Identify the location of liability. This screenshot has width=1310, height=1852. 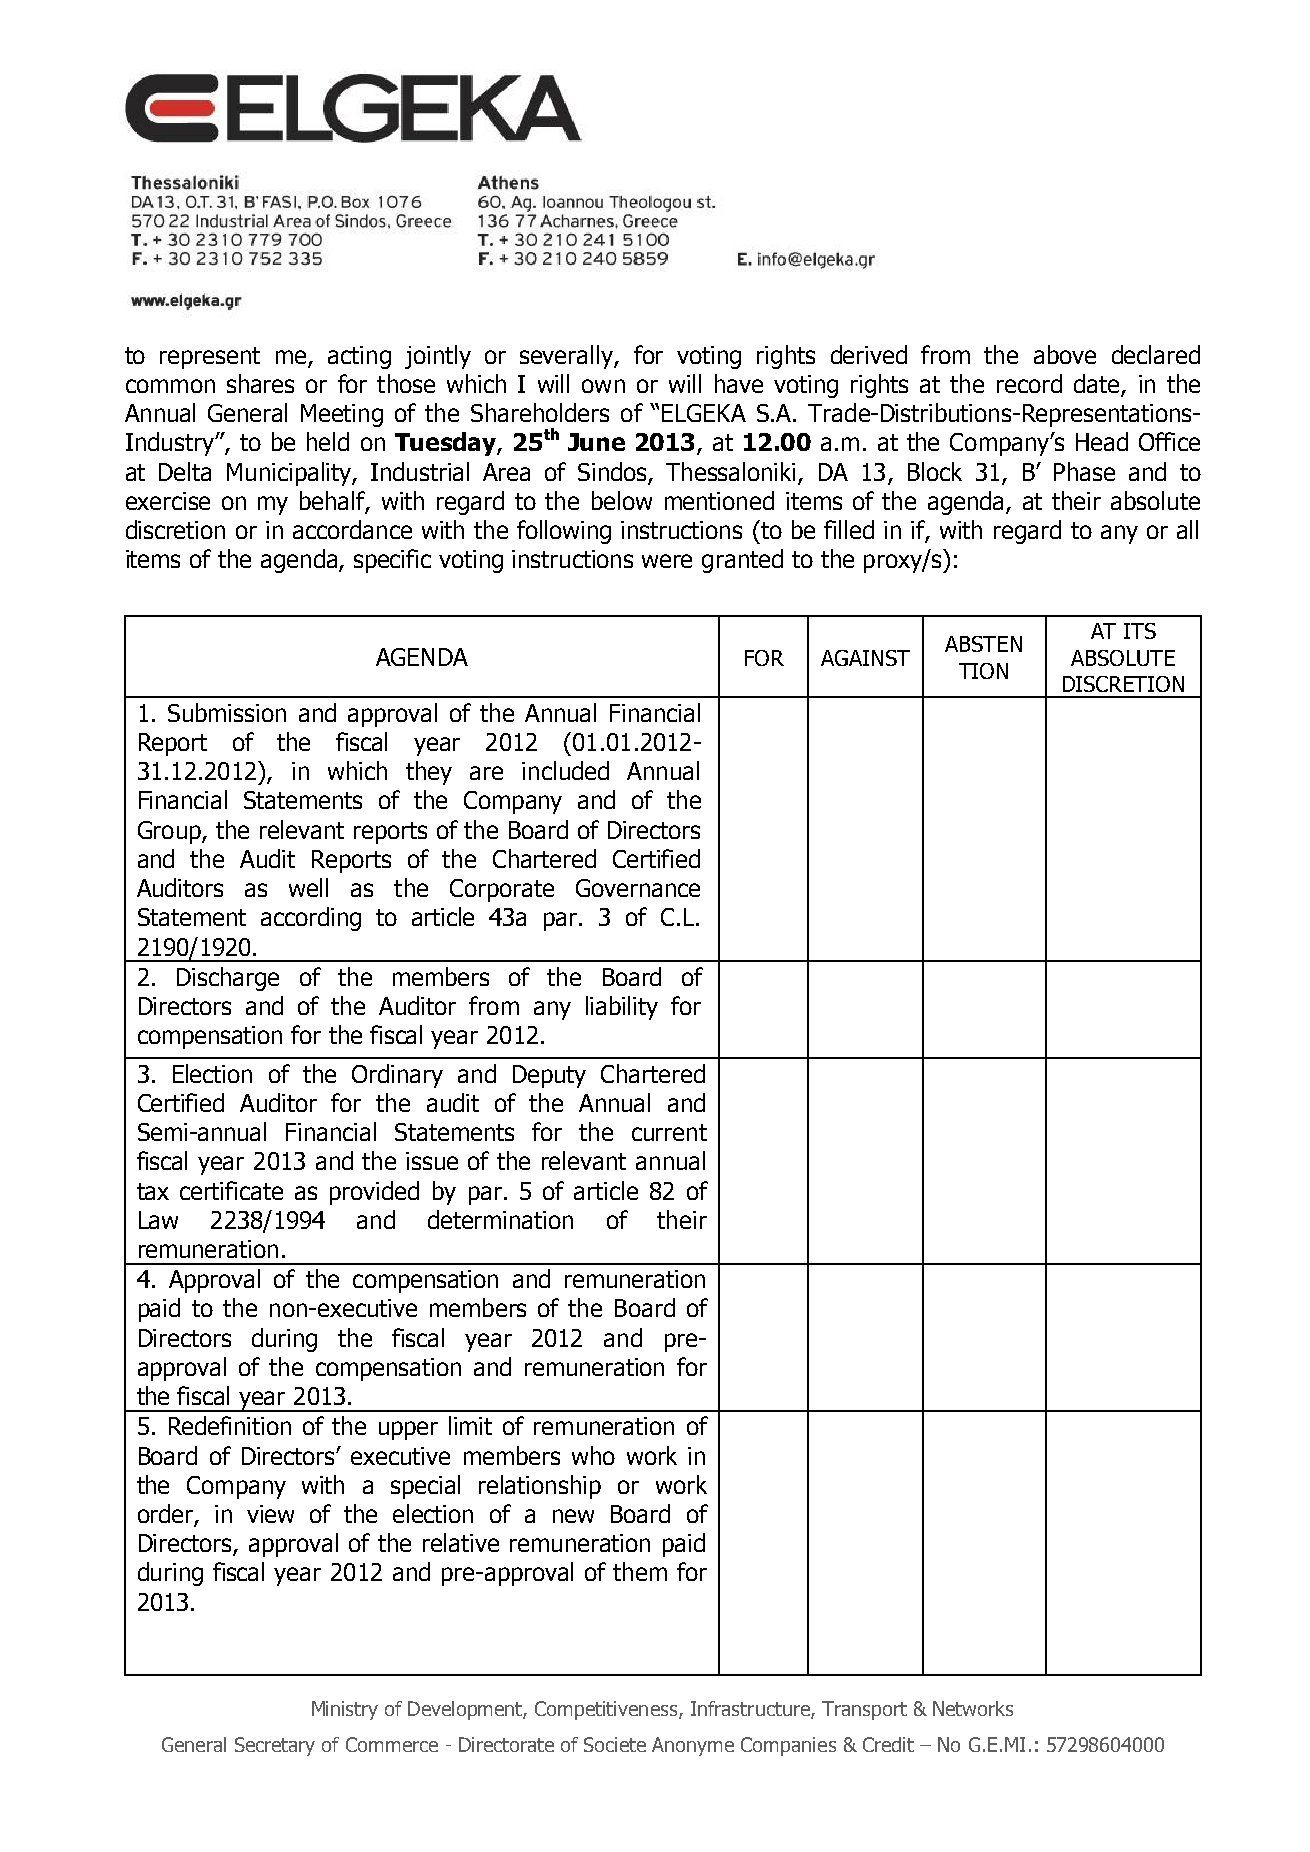
(622, 1008).
